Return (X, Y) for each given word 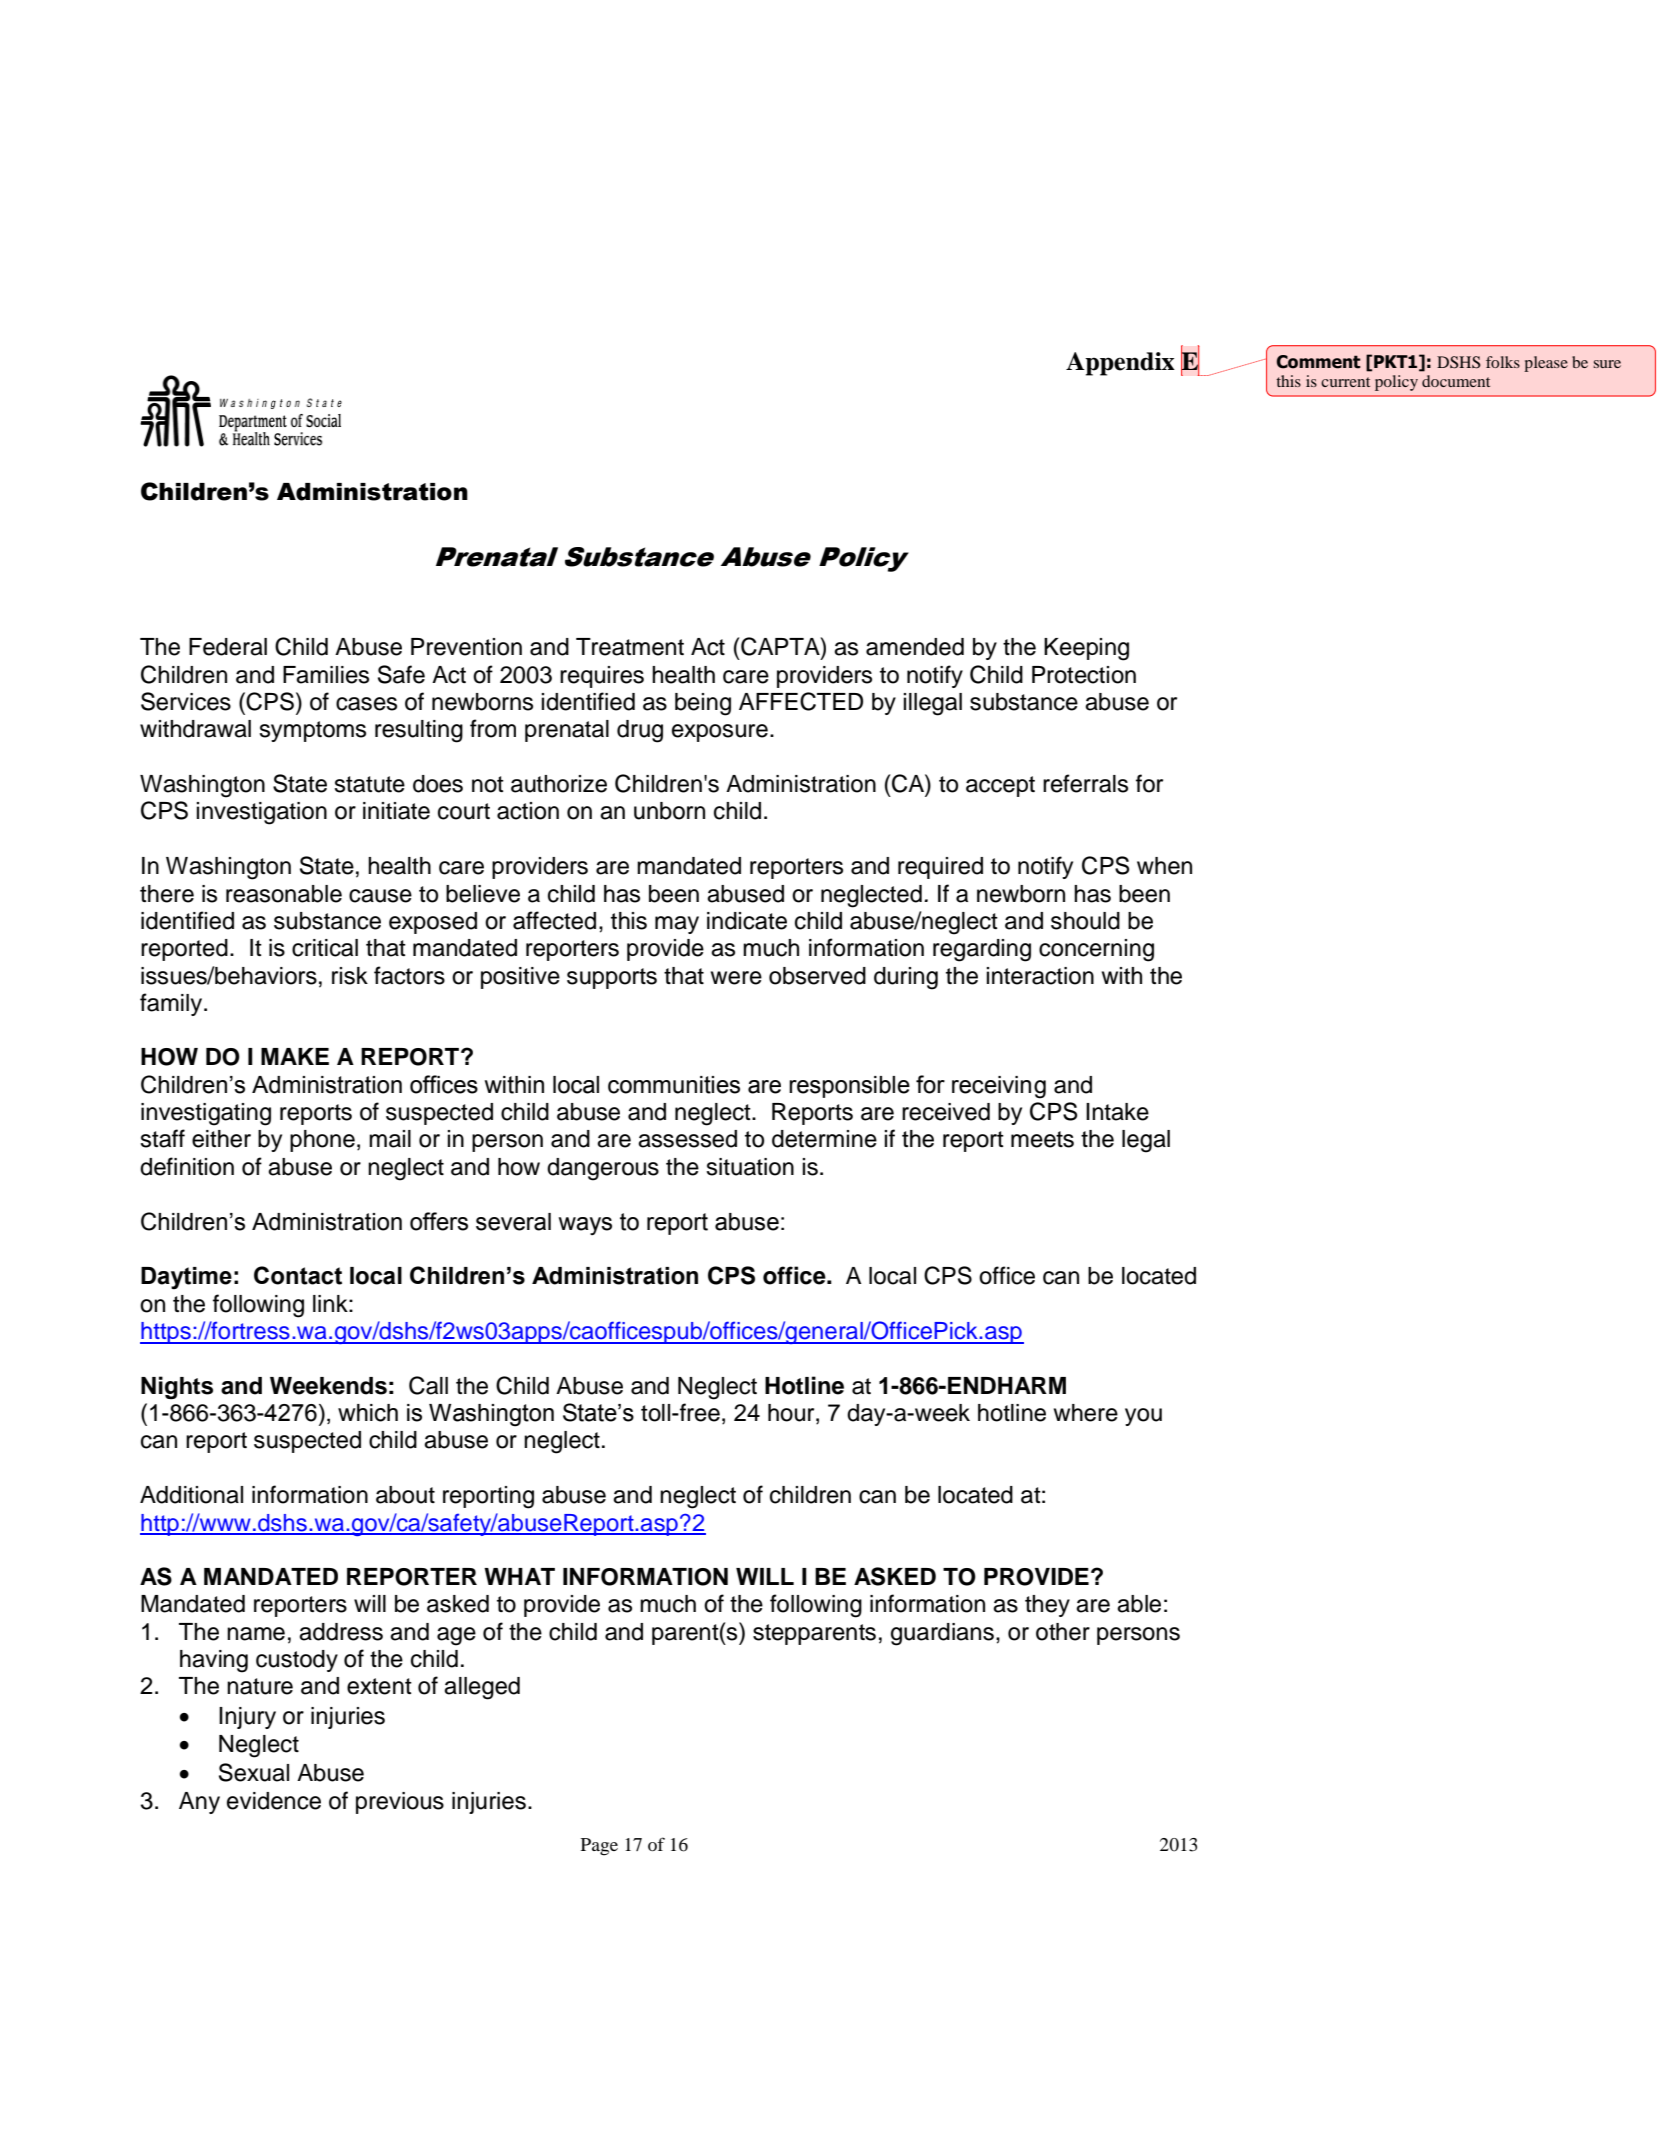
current (1345, 382)
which (368, 1413)
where (1086, 1413)
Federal (228, 647)
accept (1000, 786)
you (1143, 1417)
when (1164, 866)
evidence (274, 1801)
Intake (1117, 1112)
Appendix (1120, 364)
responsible (849, 1087)
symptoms (312, 731)
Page (599, 1847)
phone (322, 1141)
